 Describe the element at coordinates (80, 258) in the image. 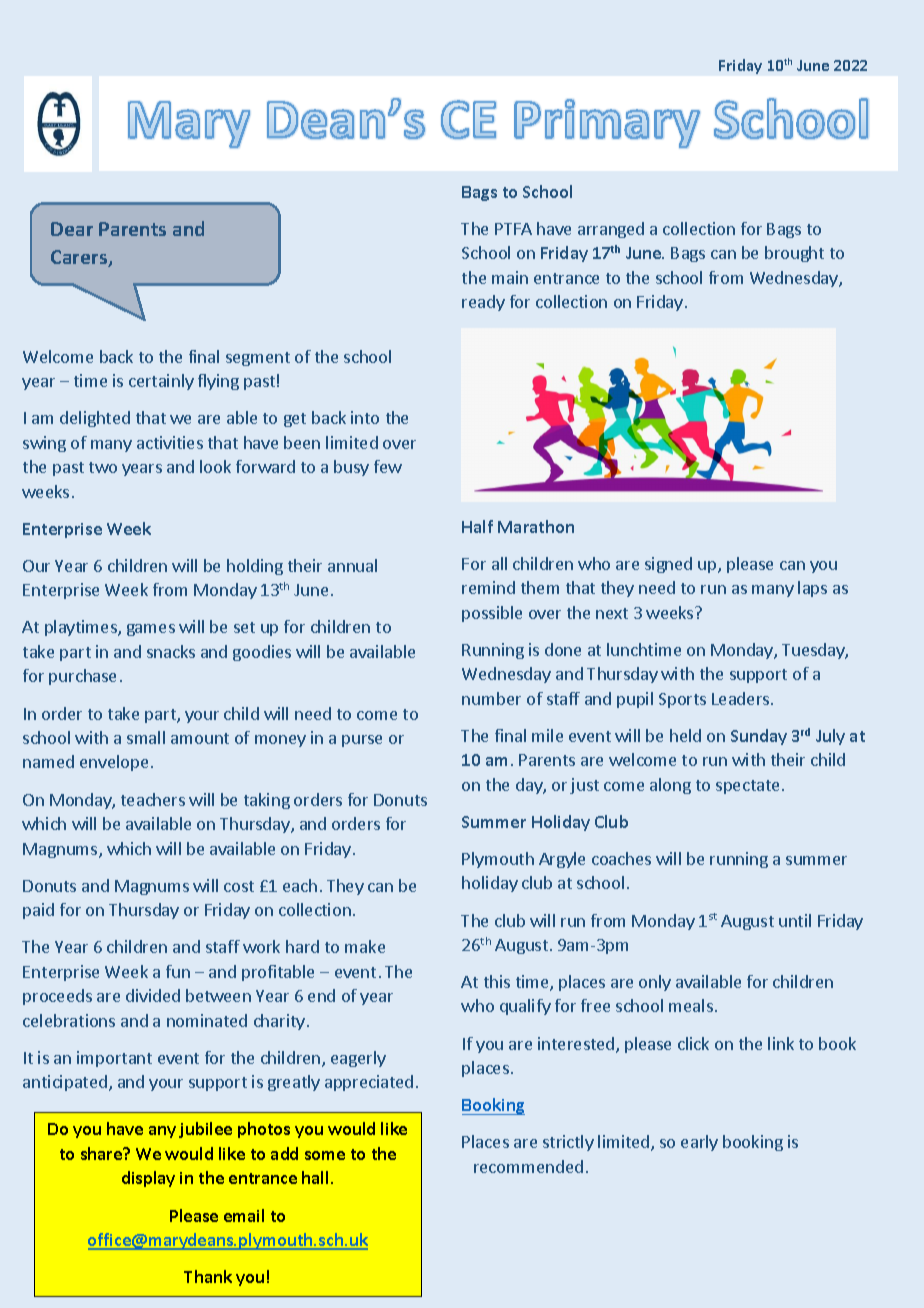

I see `Carers` at that location.
